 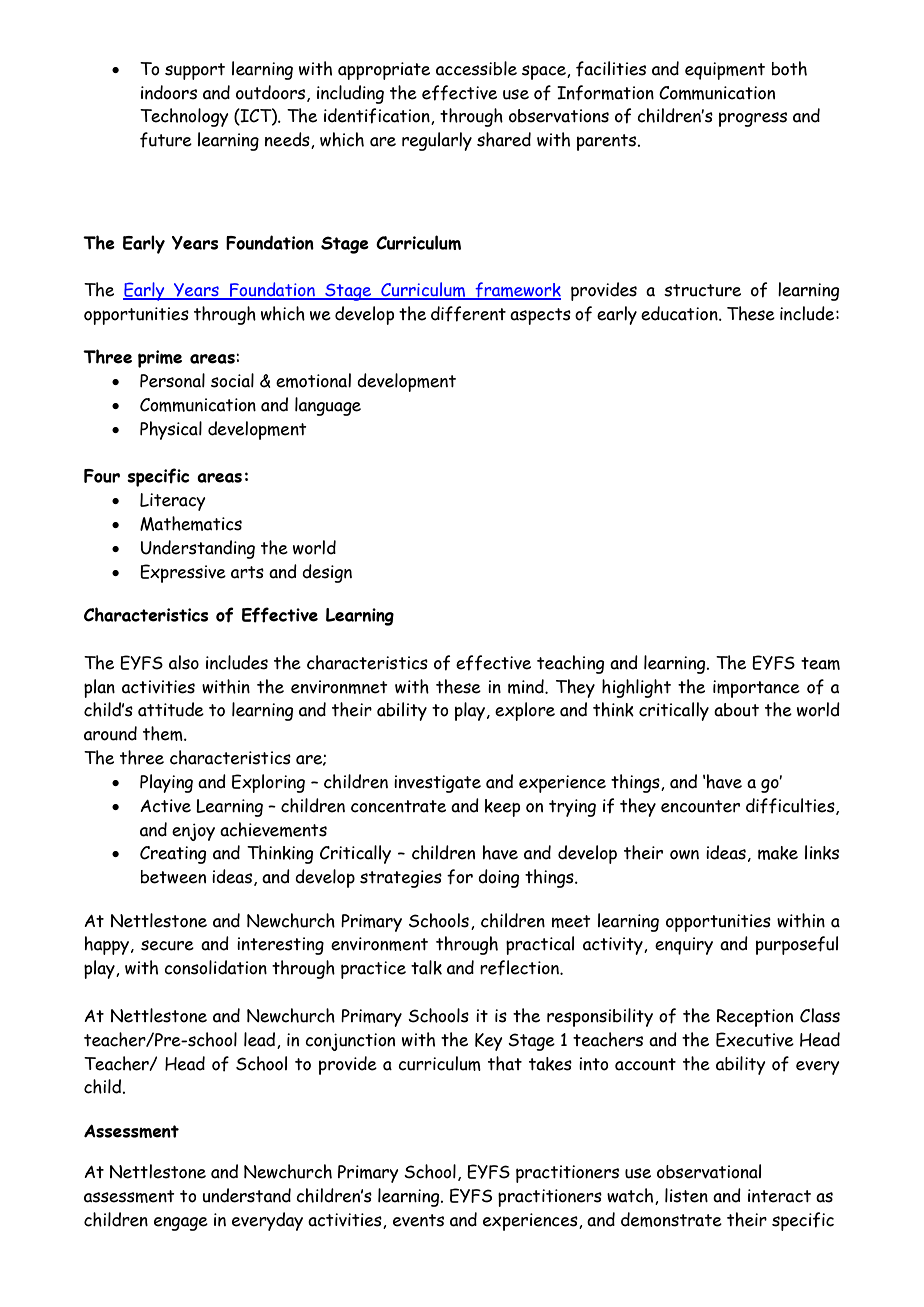 I want to click on progress, so click(x=753, y=119).
